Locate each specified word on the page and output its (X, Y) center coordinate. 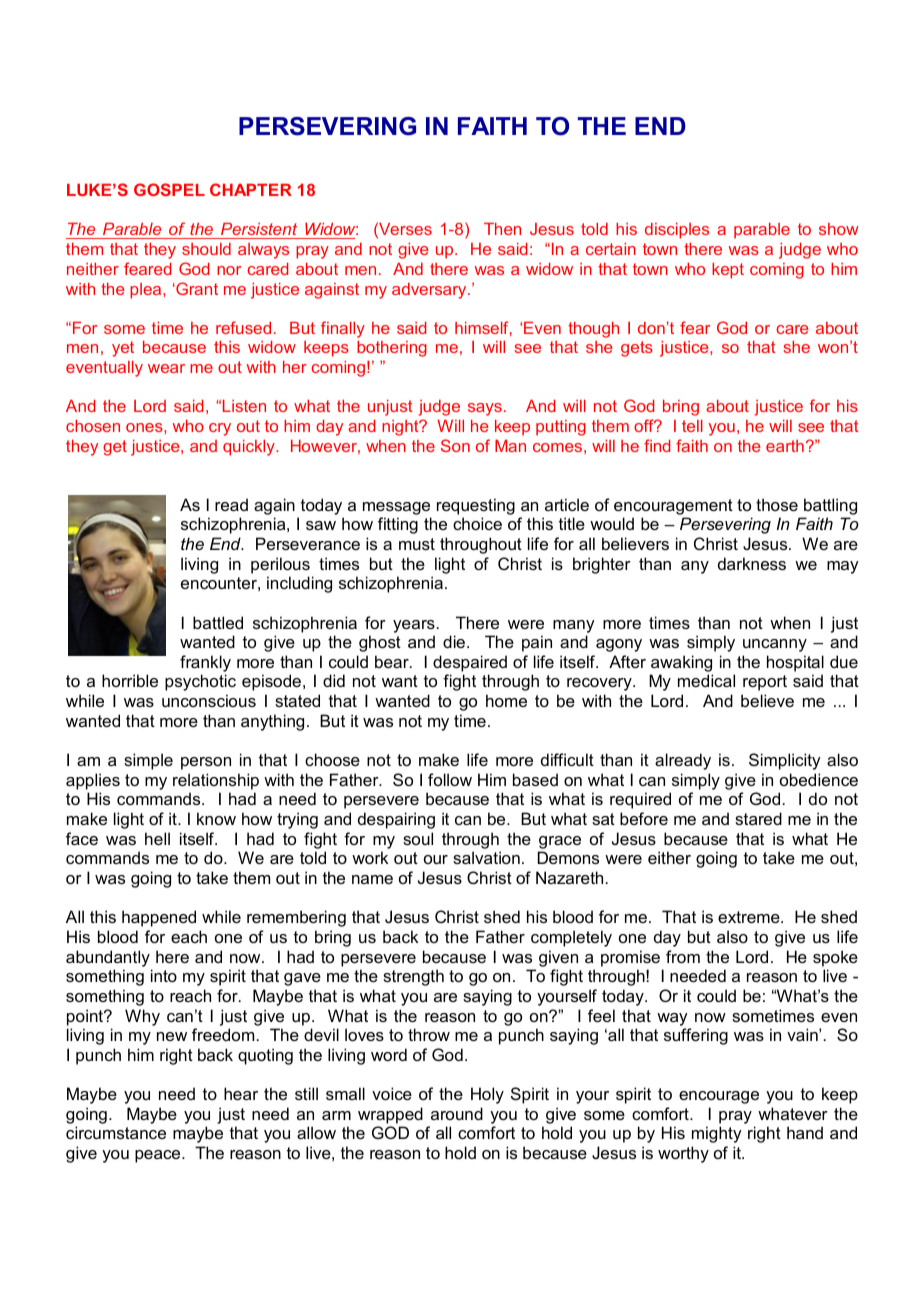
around (457, 1113)
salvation (486, 857)
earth (785, 446)
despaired (470, 663)
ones (145, 427)
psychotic (200, 682)
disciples (677, 231)
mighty (717, 1134)
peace (159, 1156)
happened (159, 918)
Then (502, 229)
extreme (750, 917)
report (765, 683)
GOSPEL (169, 189)
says (485, 409)
